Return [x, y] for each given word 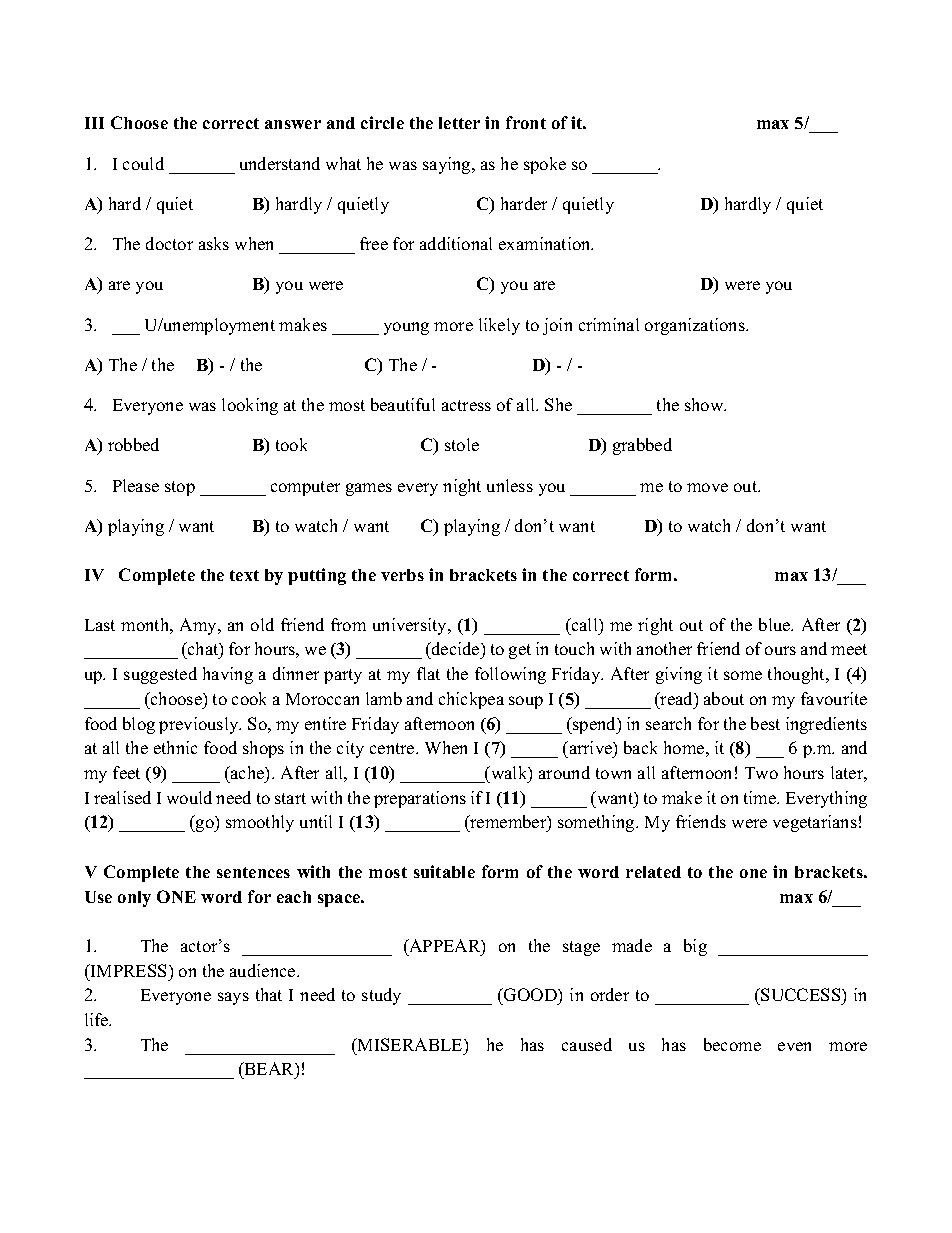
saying [448, 165]
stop [180, 488]
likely [499, 326]
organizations [696, 326]
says [233, 998]
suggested [160, 675]
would [189, 797]
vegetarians [815, 823]
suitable [444, 871]
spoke [545, 165]
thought [798, 675]
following [510, 675]
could [143, 163]
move [707, 487]
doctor [169, 243]
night [462, 487]
